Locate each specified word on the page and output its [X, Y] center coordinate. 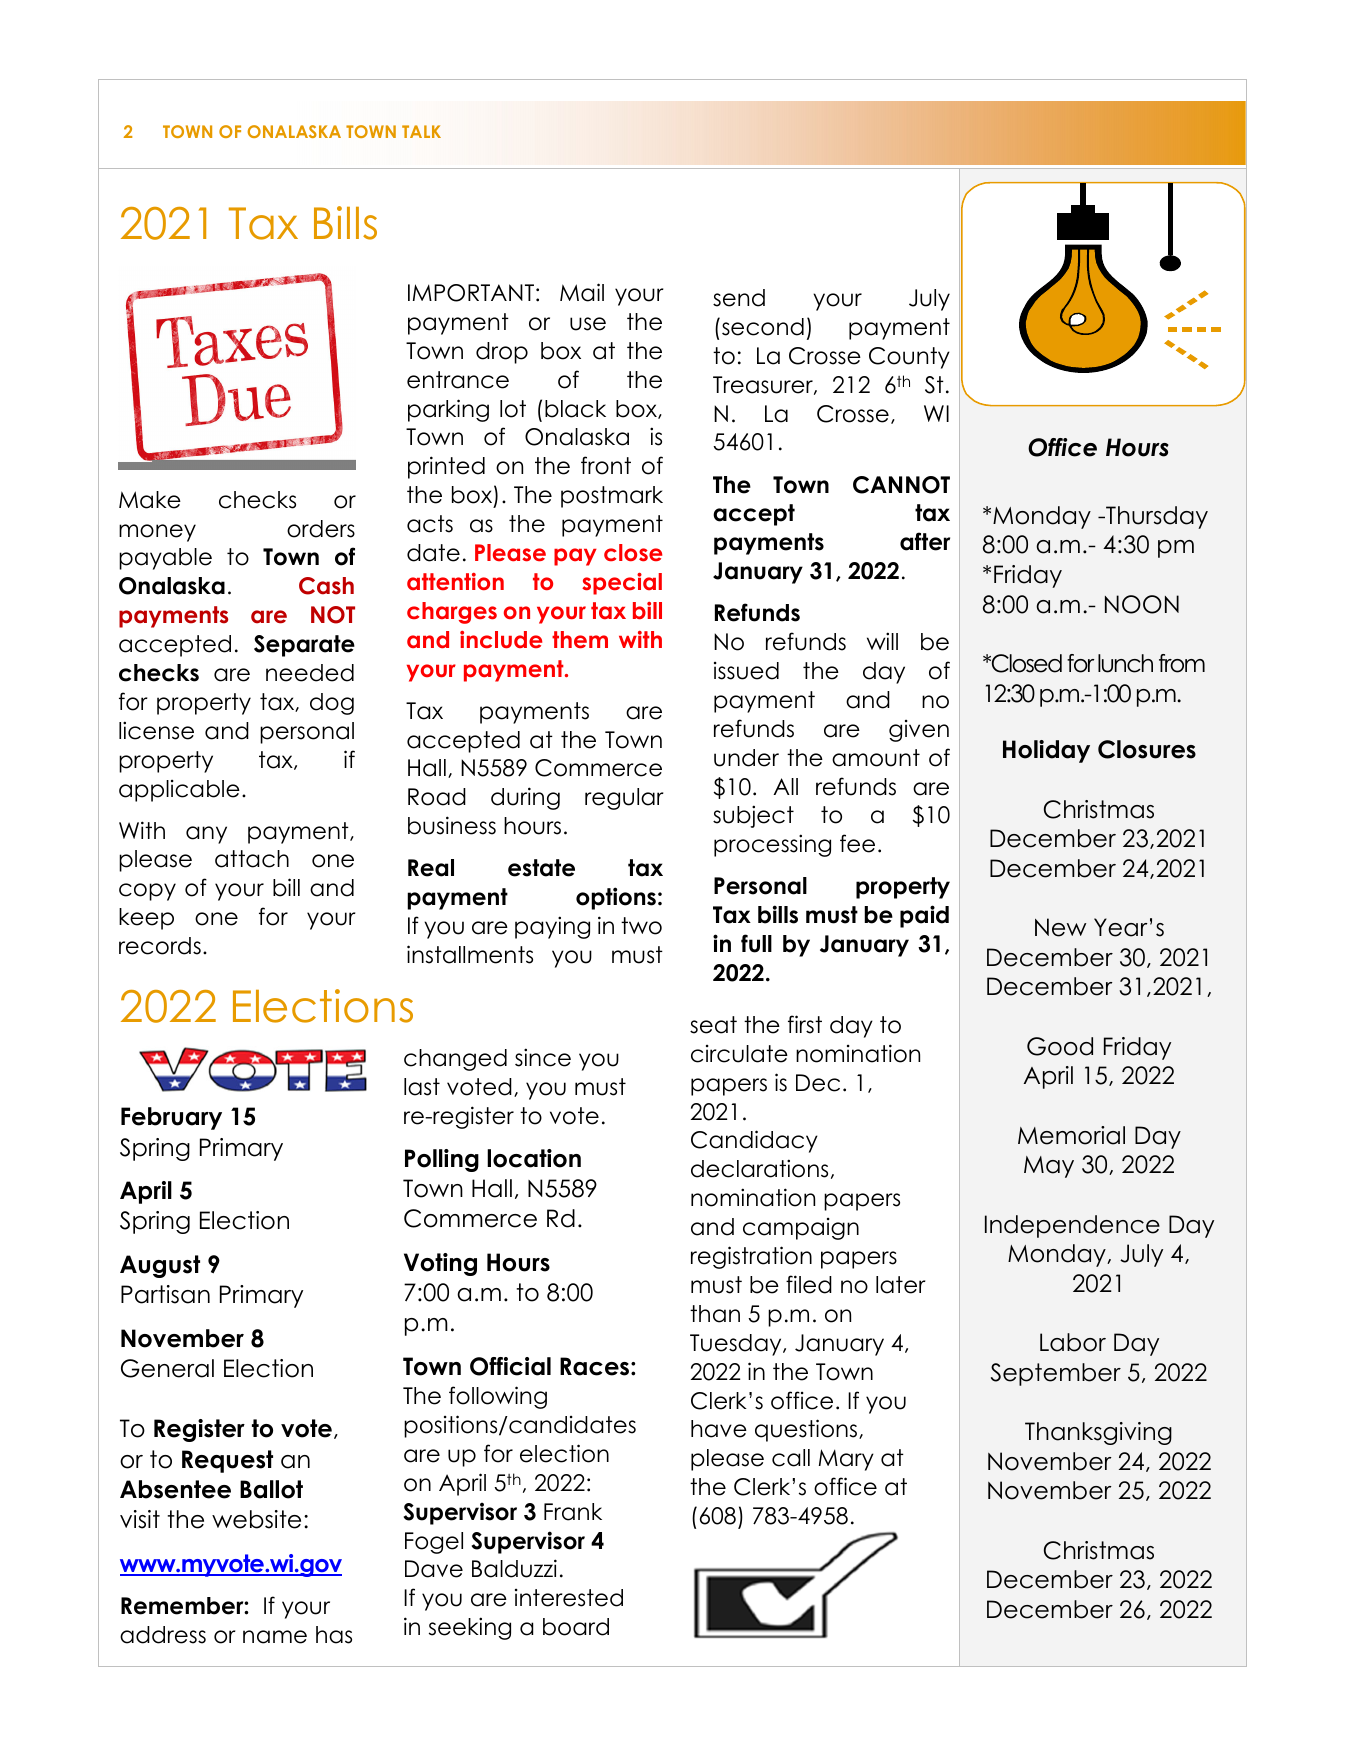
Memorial [1071, 1135]
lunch [1125, 663]
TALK [421, 131]
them [580, 640]
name [275, 1637]
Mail [582, 292]
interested [569, 1598]
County [909, 358]
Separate [304, 646]
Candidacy [754, 1141]
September [1056, 1374]
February [171, 1118]
